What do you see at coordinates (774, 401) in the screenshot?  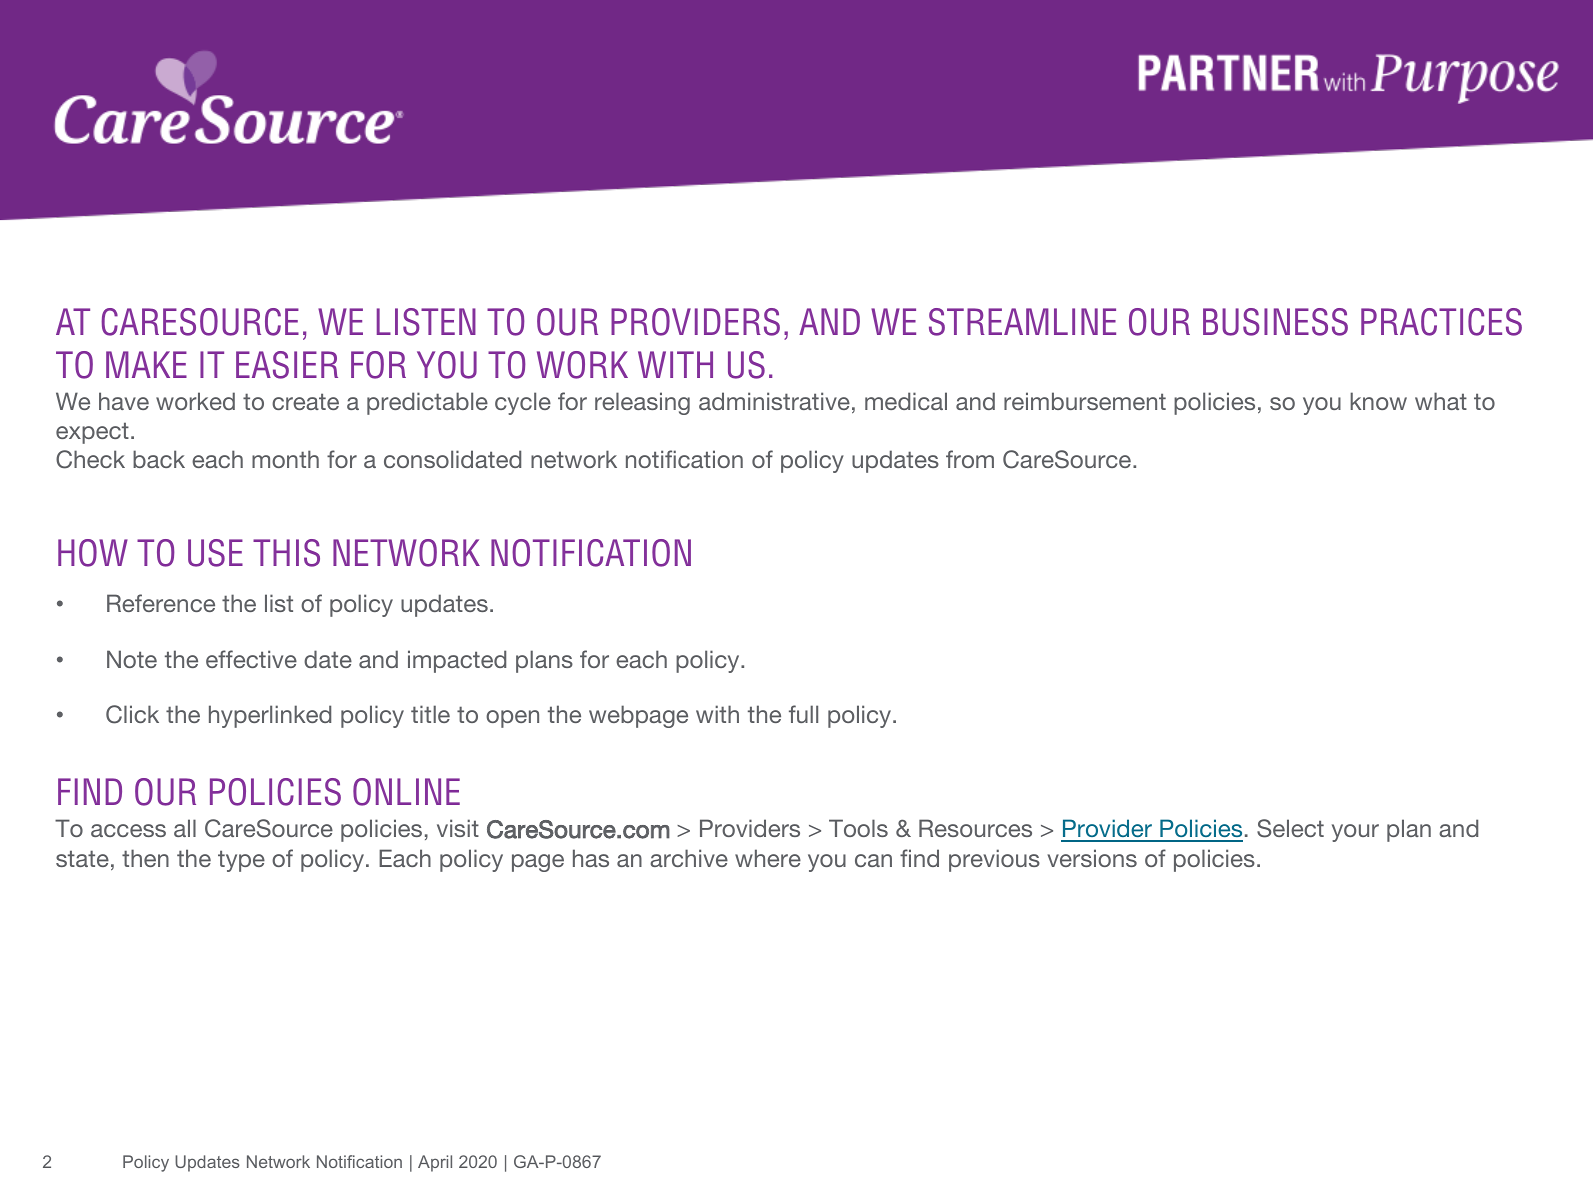 I see `administrative` at bounding box center [774, 401].
